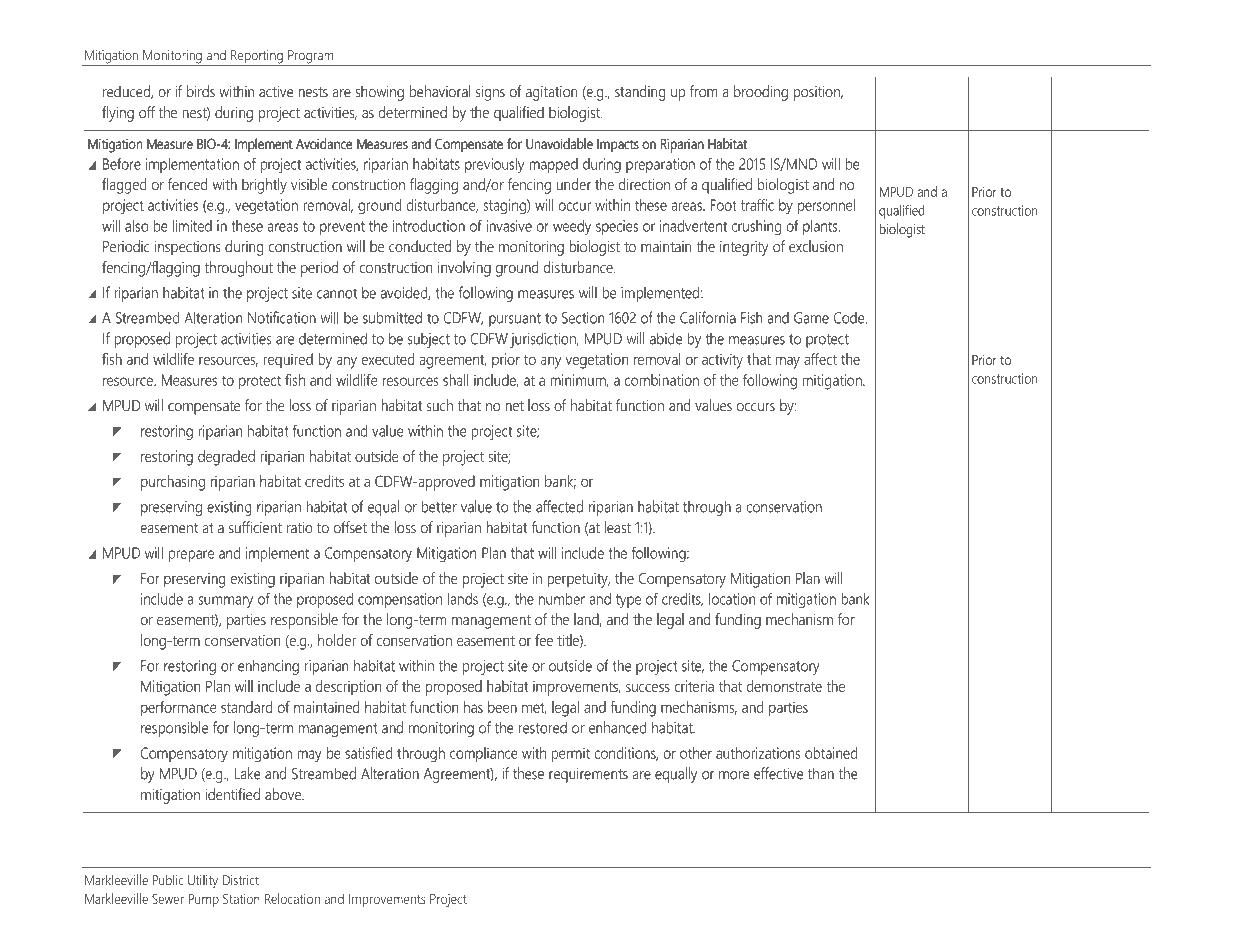 This image has height=952, width=1233. What do you see at coordinates (288, 361) in the image?
I see `required` at bounding box center [288, 361].
